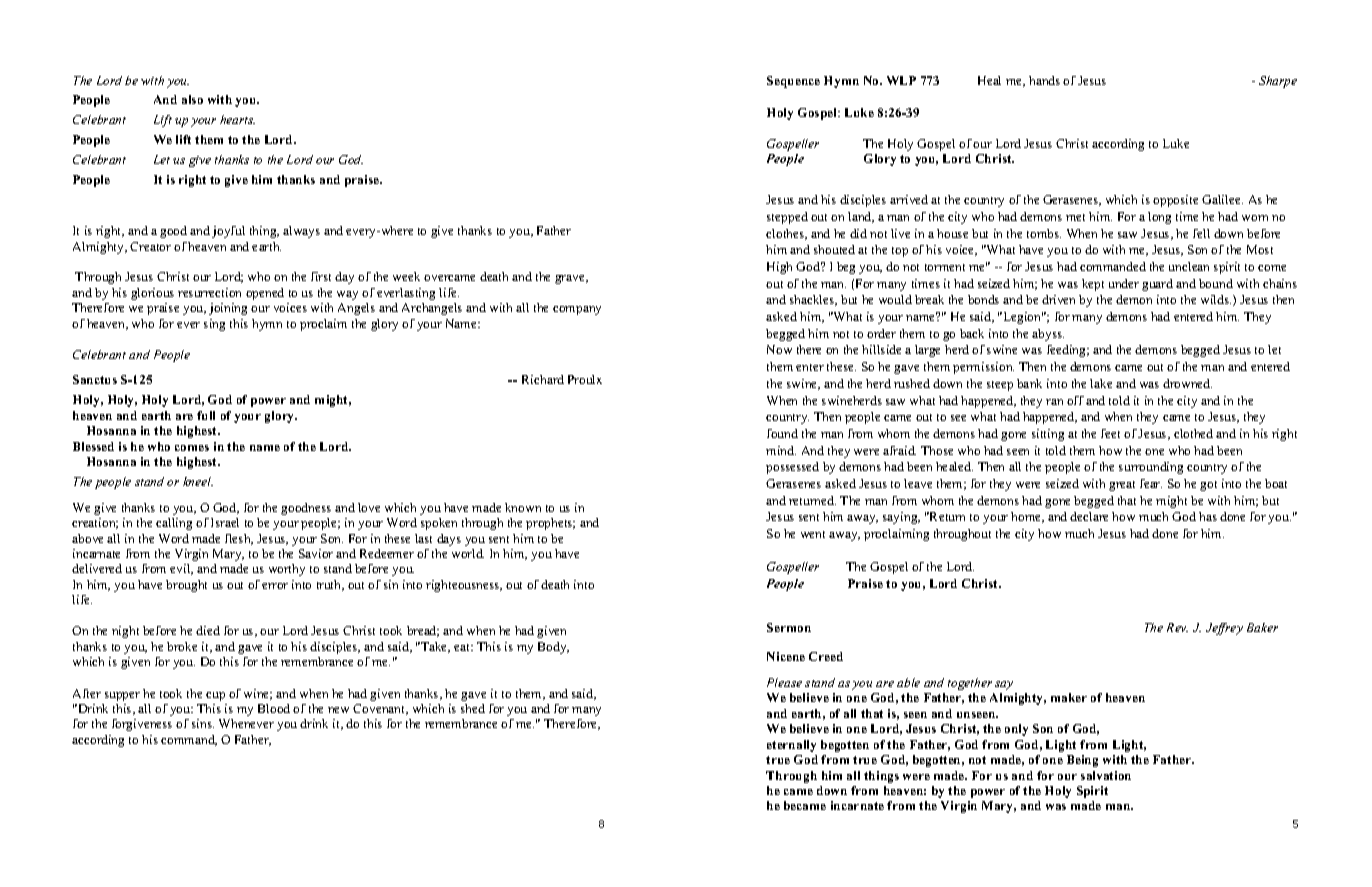 Image resolution: width=1372 pixels, height=887 pixels. I want to click on hands, so click(1044, 80).
